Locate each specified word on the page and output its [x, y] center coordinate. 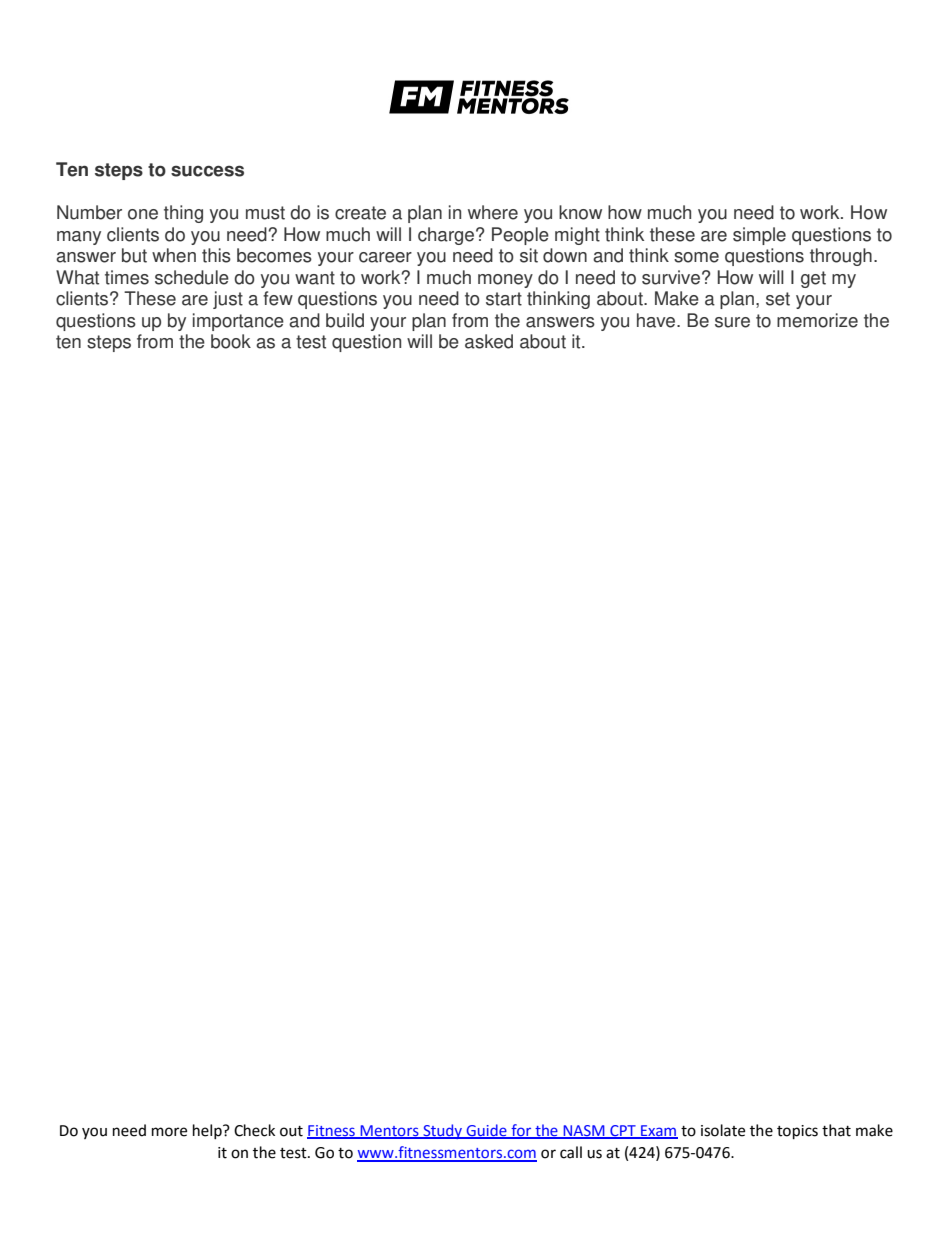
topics [797, 1132]
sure [732, 322]
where [493, 212]
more [169, 1132]
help [208, 1131]
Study [442, 1131]
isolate [723, 1130]
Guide [486, 1131]
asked [489, 341]
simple [759, 236]
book [231, 341]
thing [183, 214]
